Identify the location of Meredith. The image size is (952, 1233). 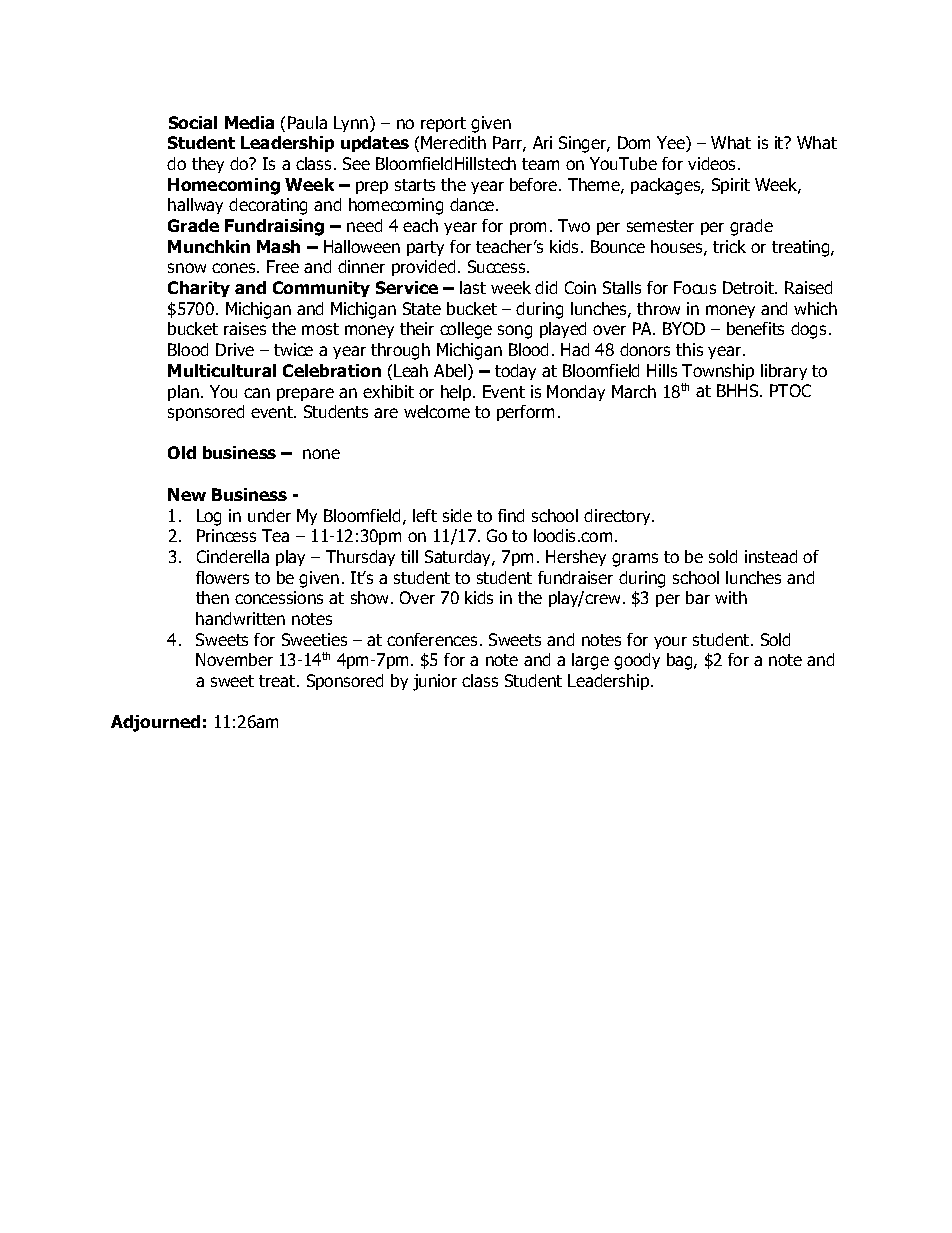
(453, 142).
